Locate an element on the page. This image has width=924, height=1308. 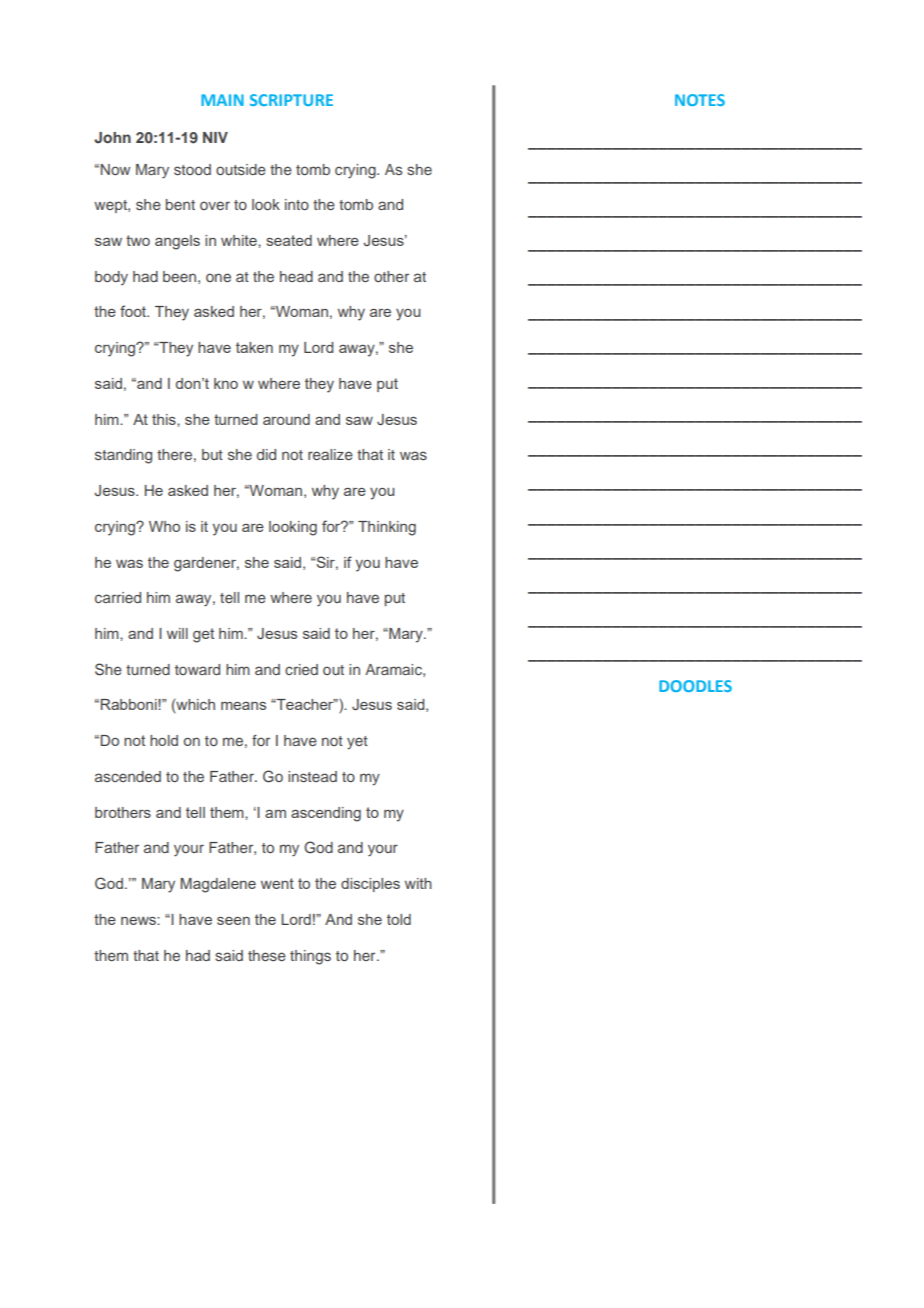
SCRIPTURE is located at coordinates (291, 100).
